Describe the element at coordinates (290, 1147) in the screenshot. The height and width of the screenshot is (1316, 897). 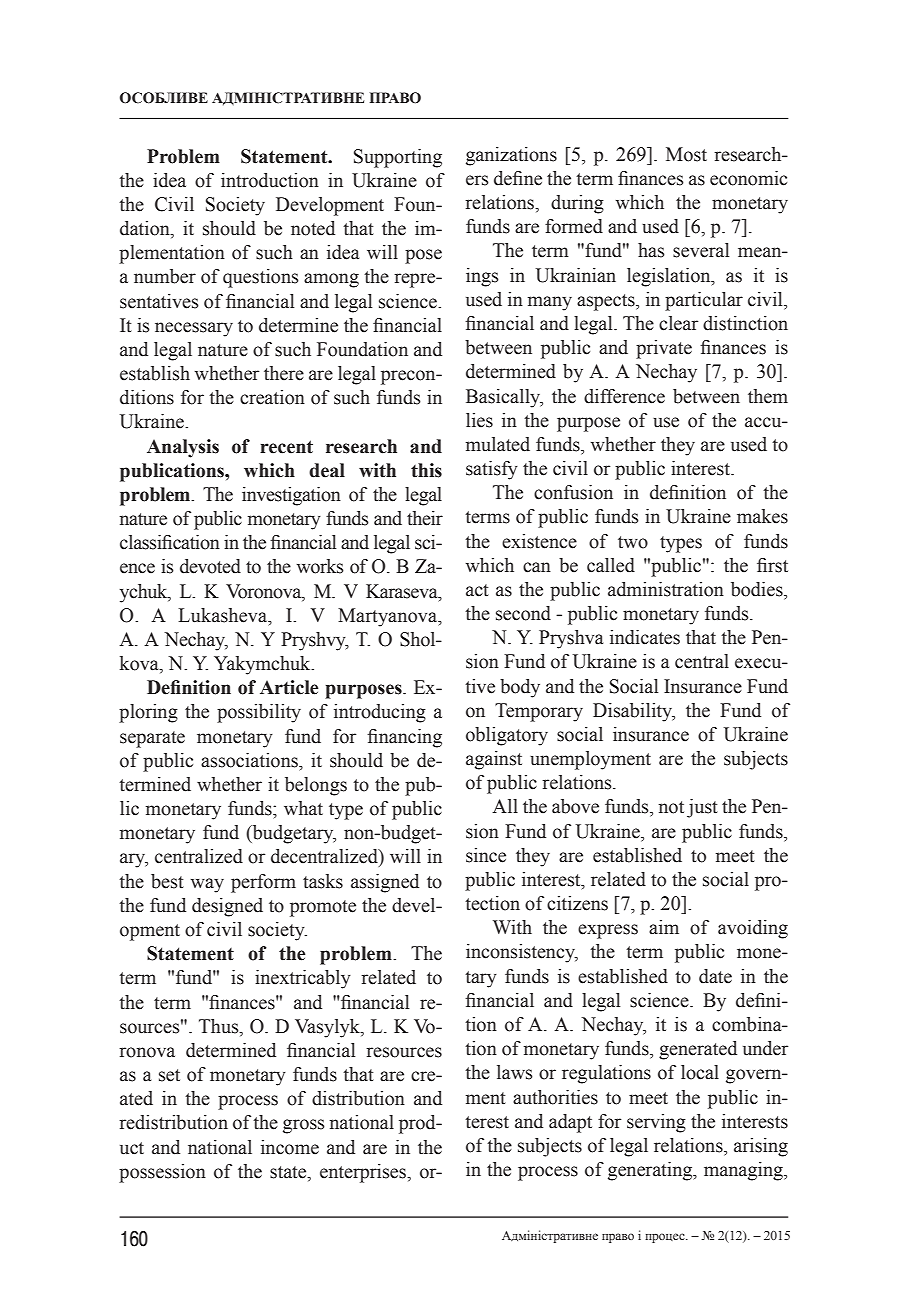
I see `income` at that location.
